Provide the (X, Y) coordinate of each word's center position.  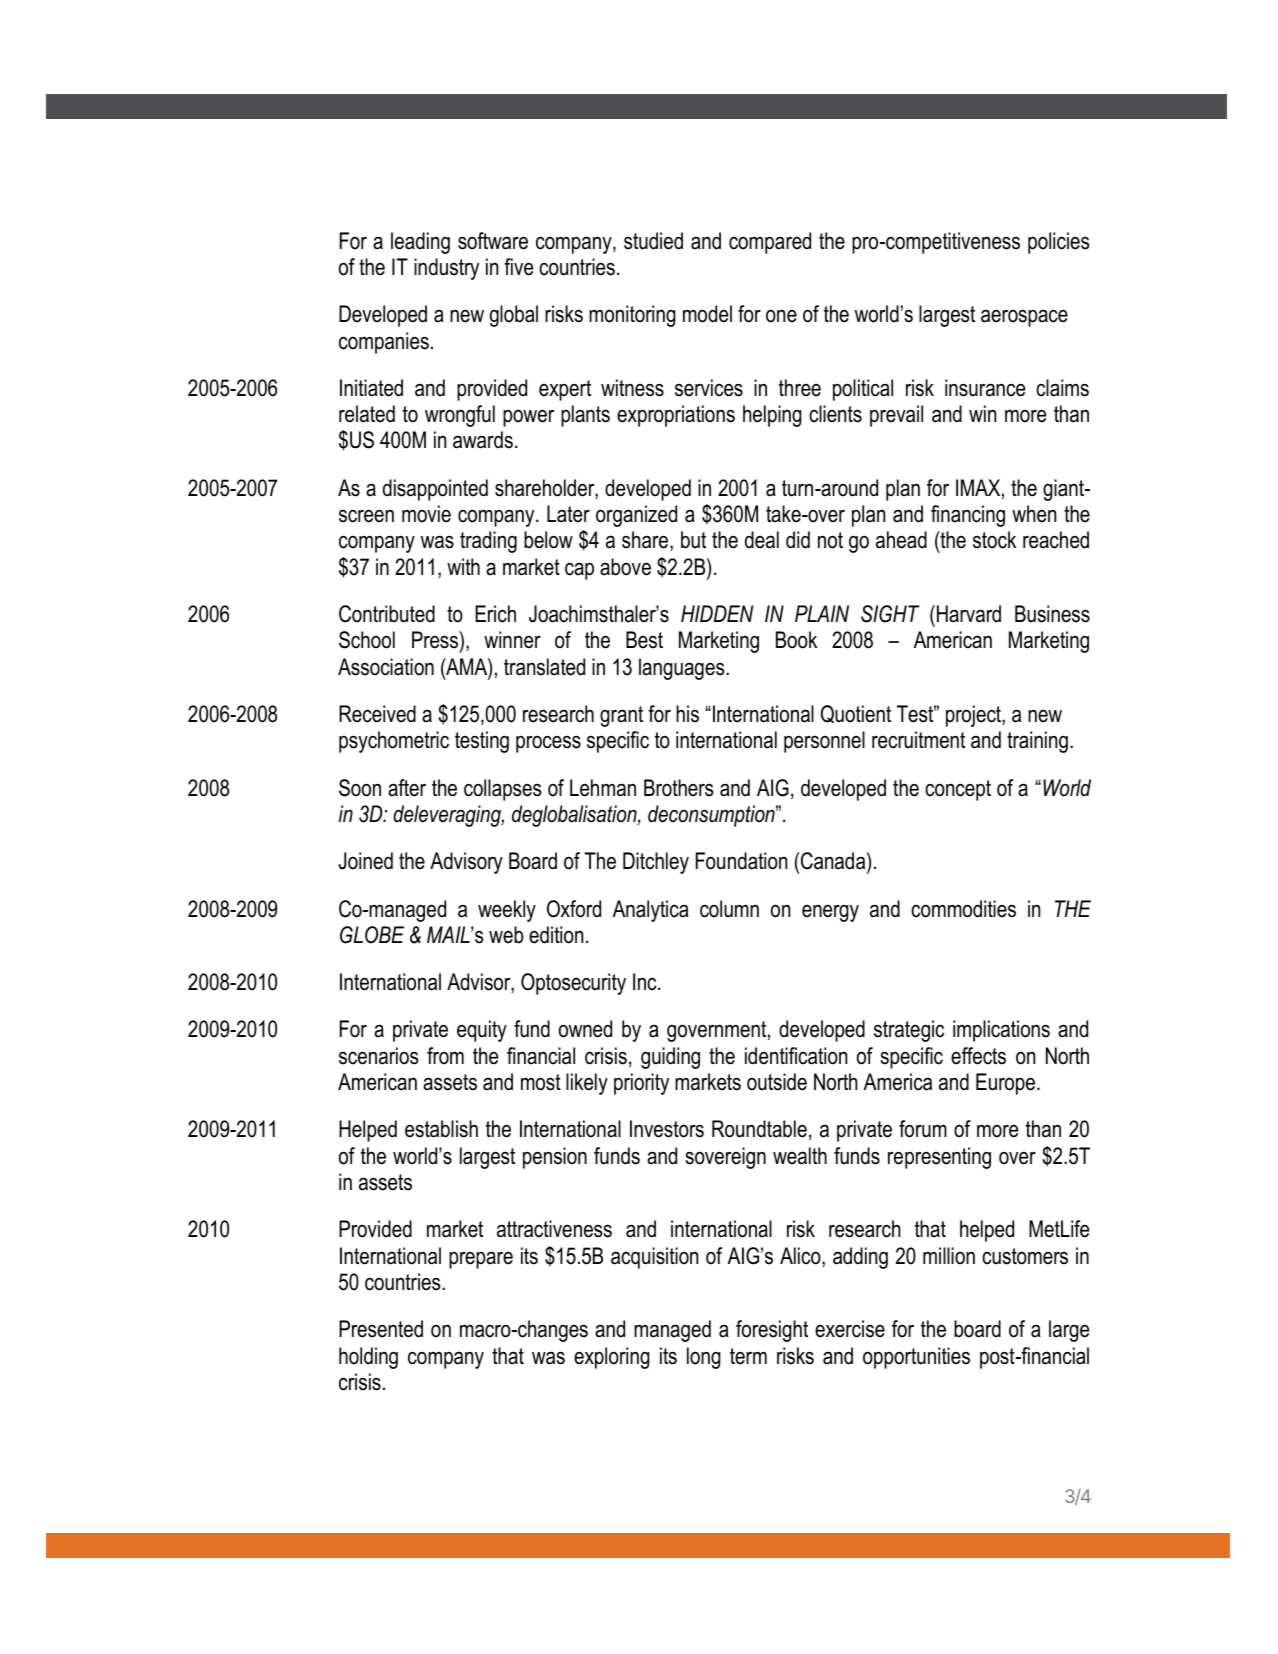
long (704, 1358)
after (407, 788)
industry (446, 269)
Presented (381, 1329)
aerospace (1024, 318)
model (707, 314)
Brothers (679, 788)
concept (958, 790)
